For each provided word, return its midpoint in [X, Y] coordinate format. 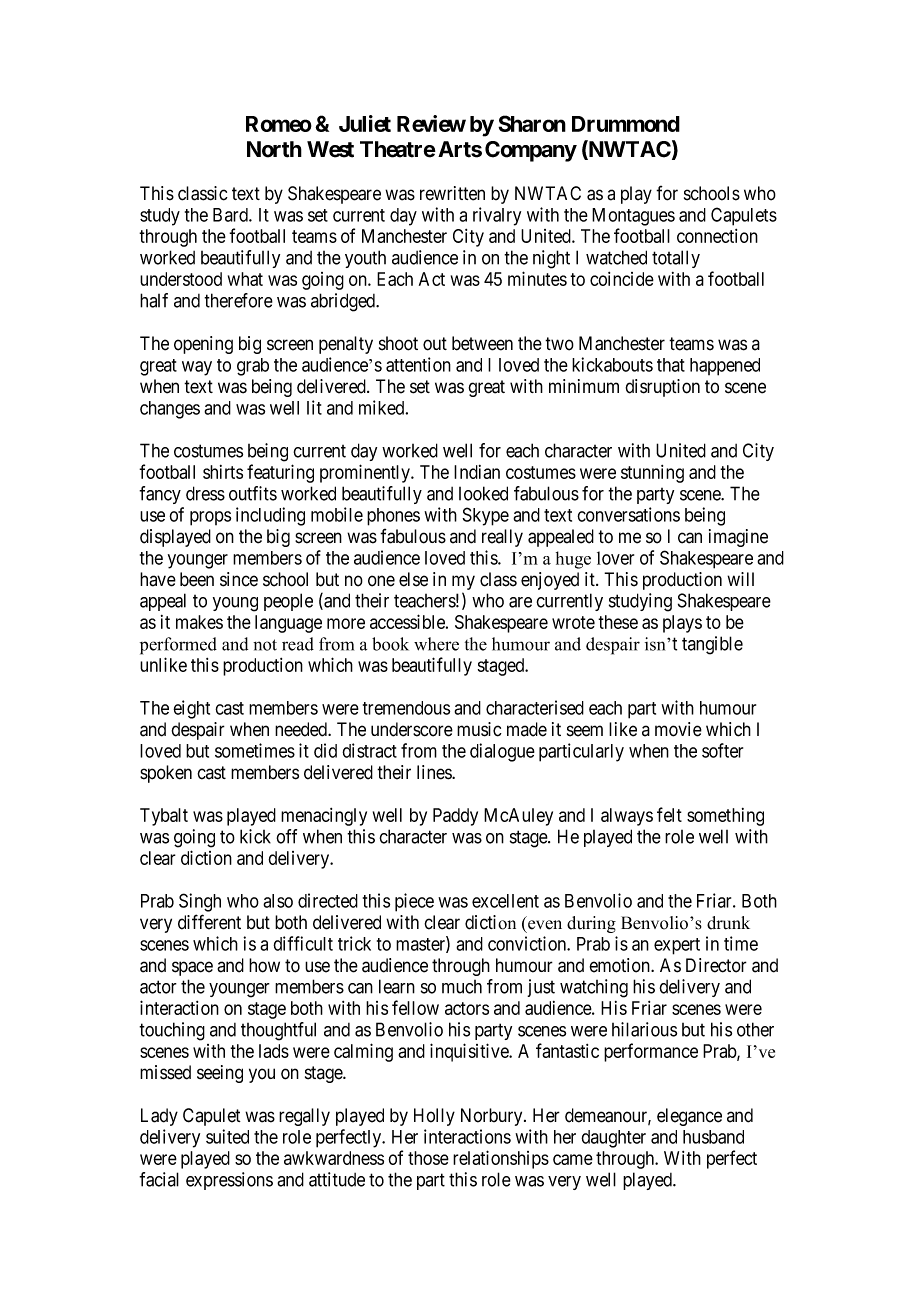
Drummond [626, 124]
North [274, 149]
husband [713, 1137]
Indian [477, 472]
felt [669, 814]
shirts [223, 472]
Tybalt [164, 817]
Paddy [455, 817]
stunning [652, 474]
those [428, 1158]
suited [227, 1136]
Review [431, 123]
